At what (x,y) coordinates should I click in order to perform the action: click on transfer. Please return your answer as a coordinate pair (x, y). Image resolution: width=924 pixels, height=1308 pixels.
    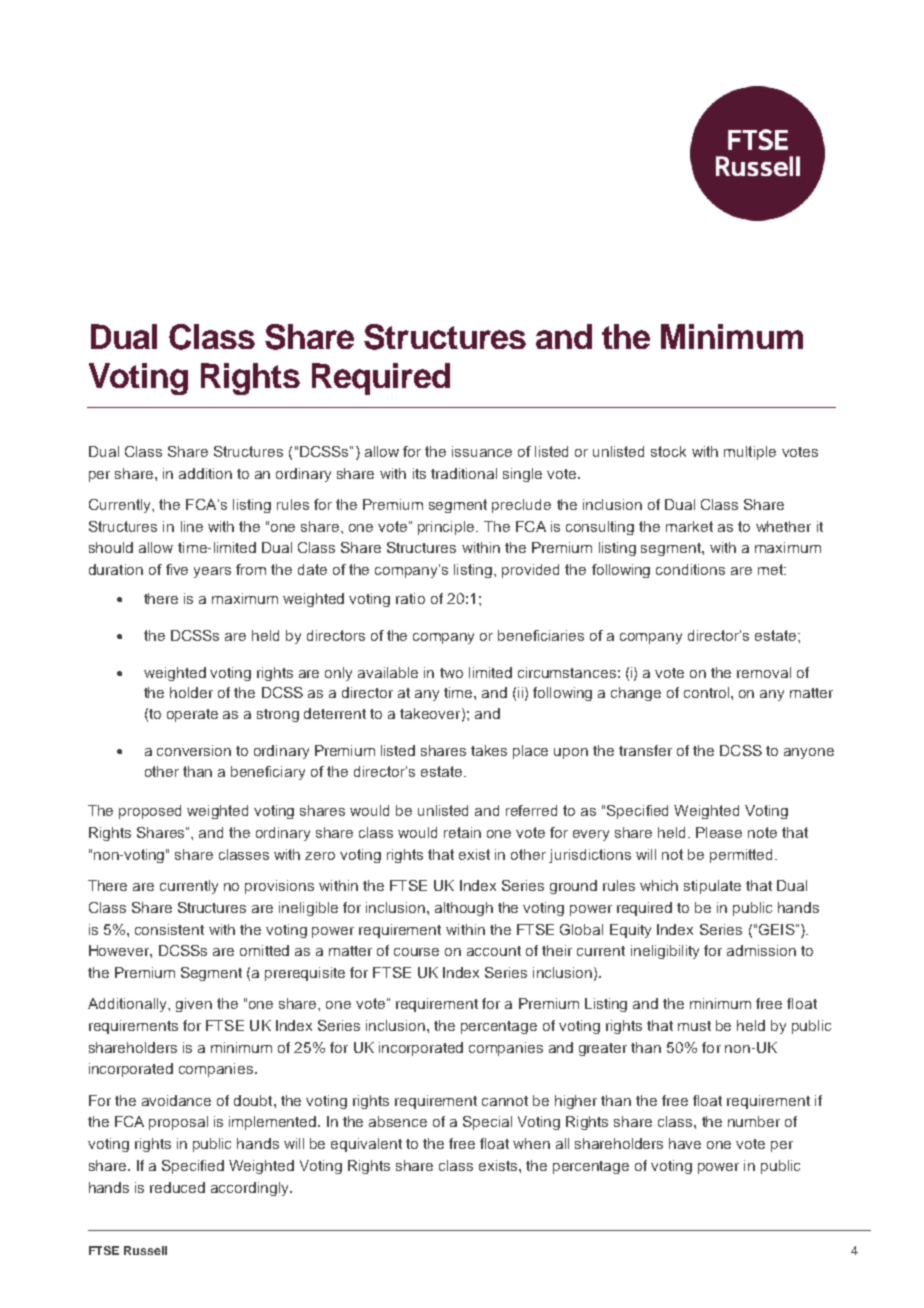
    Looking at the image, I should click on (645, 750).
